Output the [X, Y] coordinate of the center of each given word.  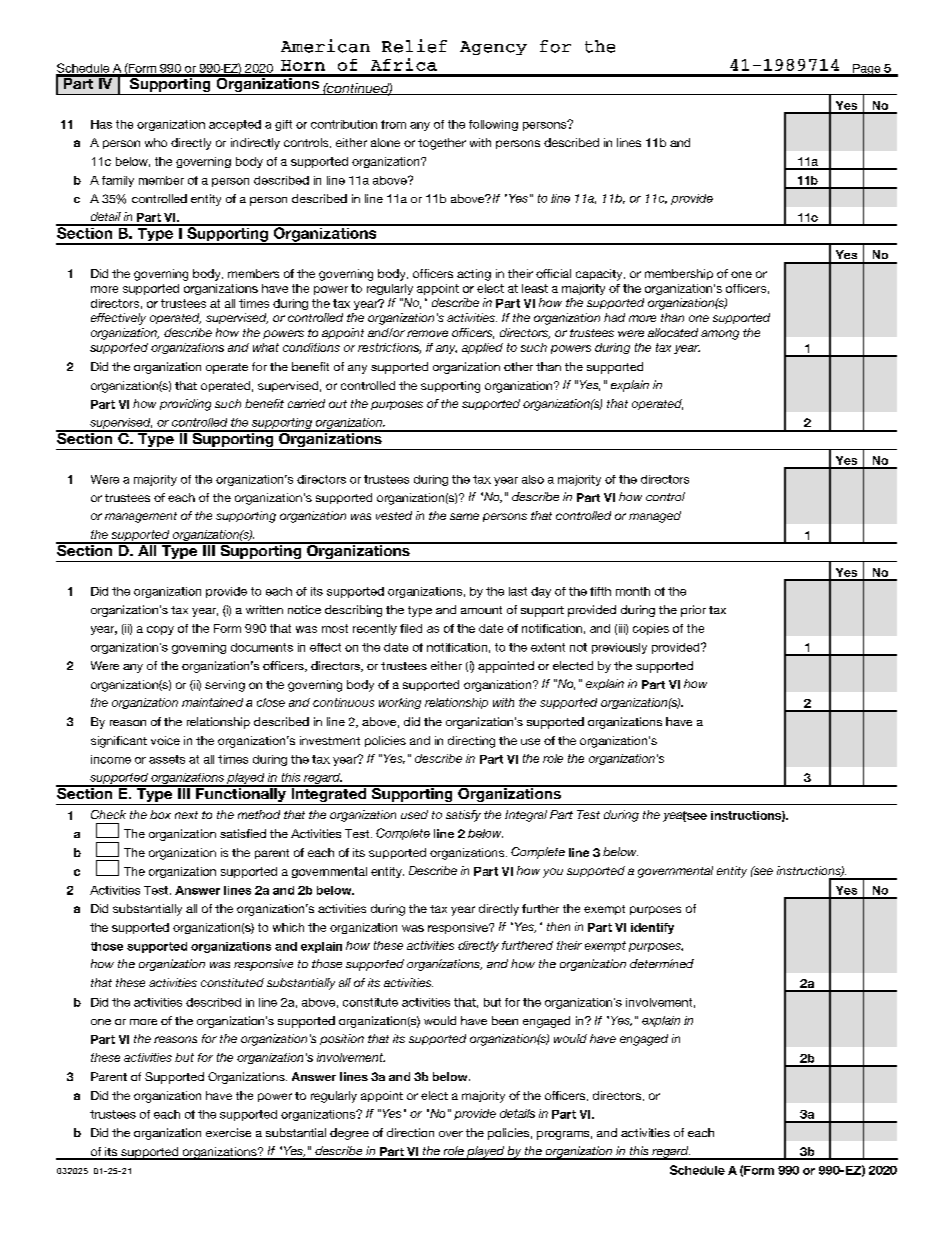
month [633, 591]
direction [410, 1132]
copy [160, 630]
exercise [228, 1132]
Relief [414, 46]
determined [662, 963]
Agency [493, 48]
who [156, 142]
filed [411, 628]
